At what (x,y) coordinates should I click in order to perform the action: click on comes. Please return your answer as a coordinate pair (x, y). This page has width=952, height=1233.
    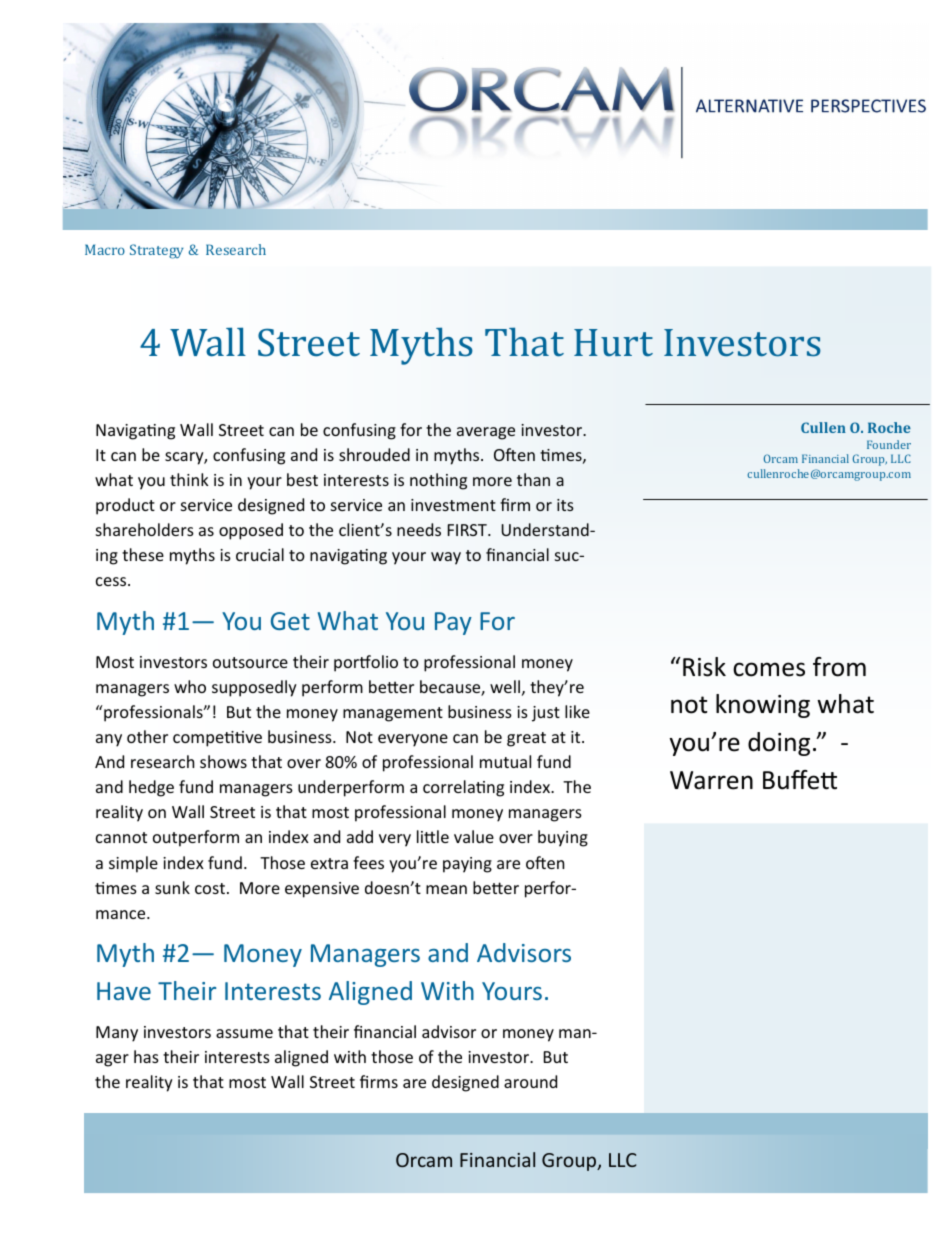
    Looking at the image, I should click on (769, 669).
